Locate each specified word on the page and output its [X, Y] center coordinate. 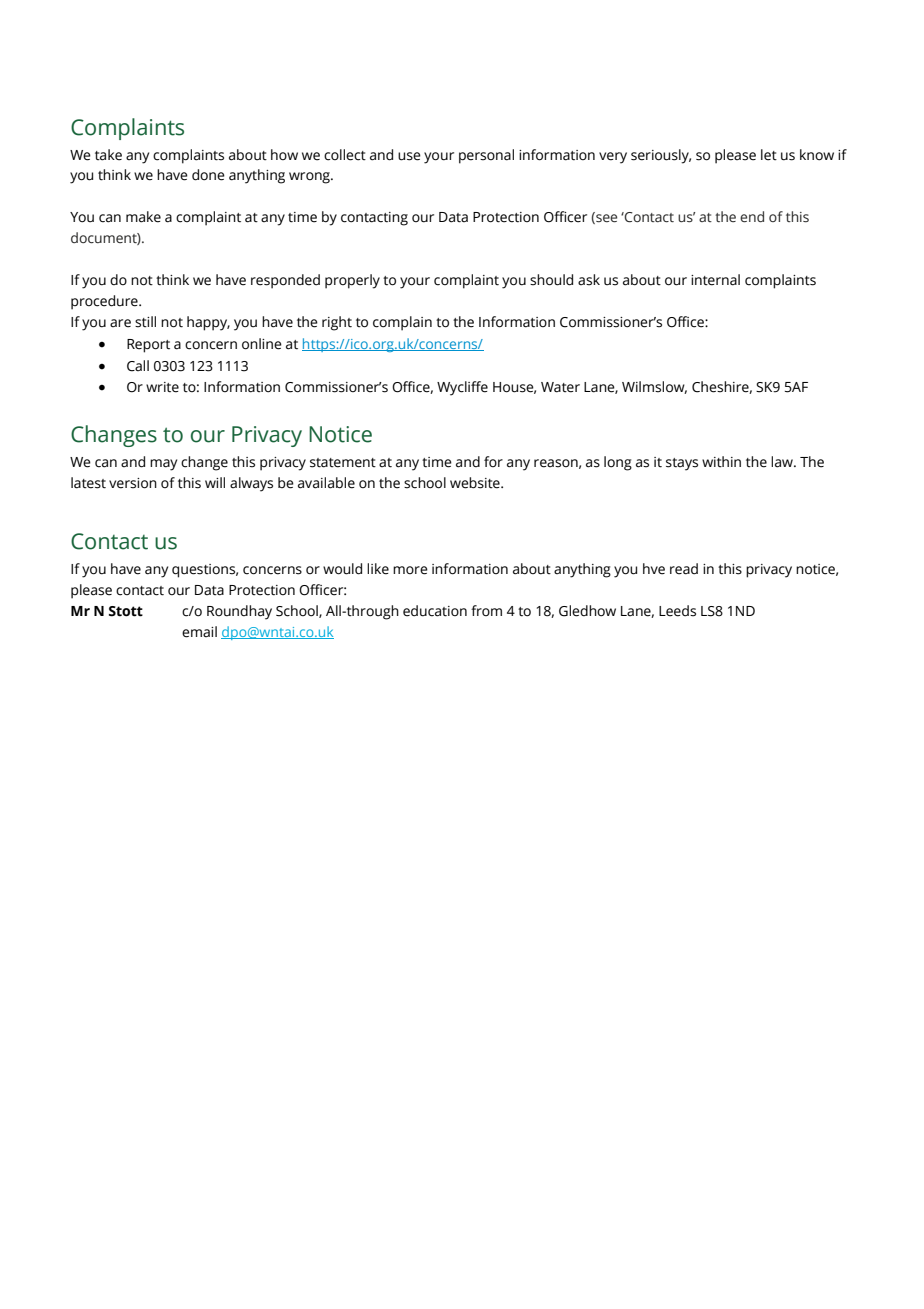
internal [715, 280]
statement [343, 463]
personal [486, 156]
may [163, 465]
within [721, 462]
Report [148, 346]
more [410, 570]
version [133, 483]
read [684, 569]
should [551, 280]
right [337, 323]
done [208, 175]
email [199, 632]
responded [285, 281]
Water [560, 387]
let [769, 155]
